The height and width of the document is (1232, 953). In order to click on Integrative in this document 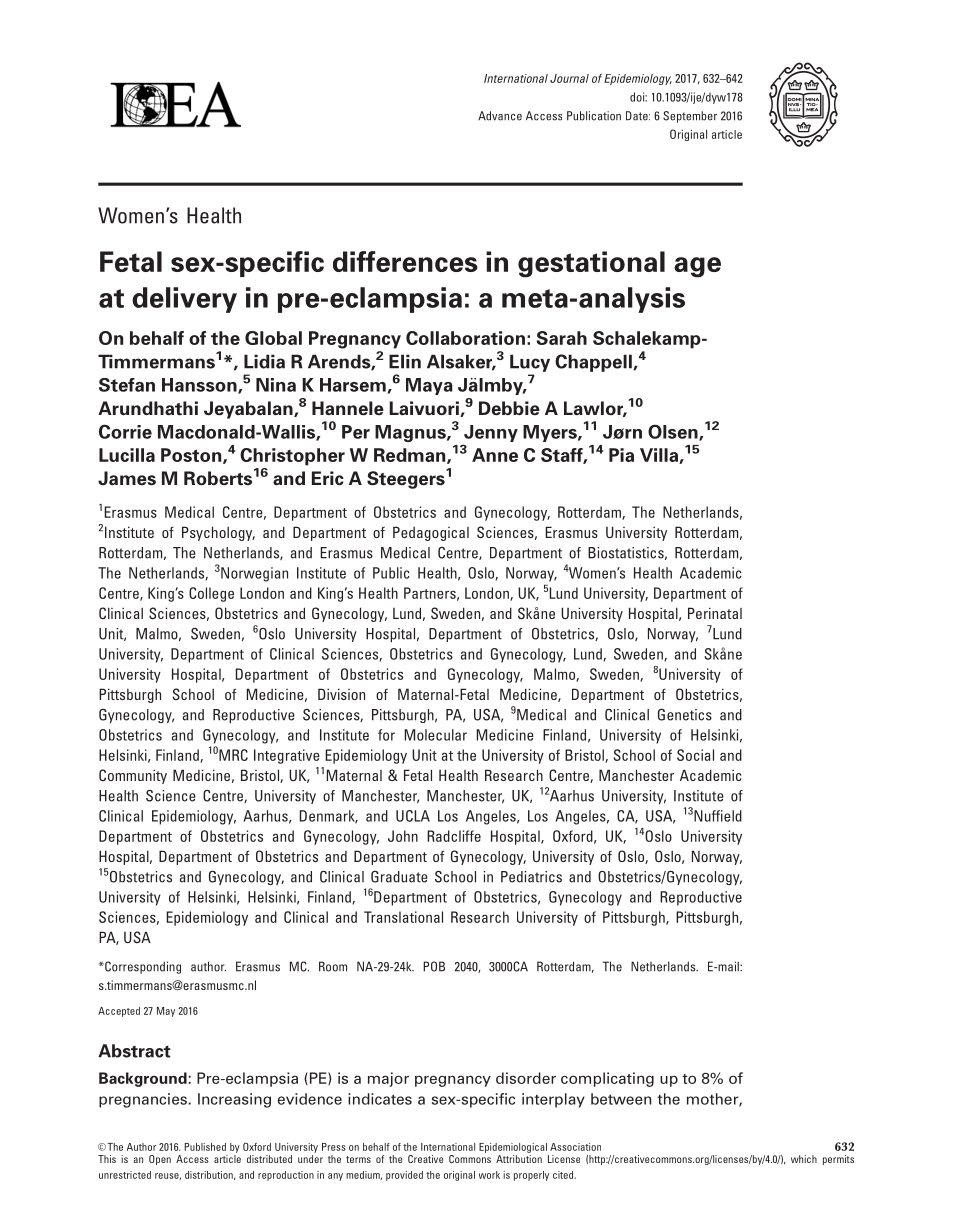, I will do `click(287, 756)`.
